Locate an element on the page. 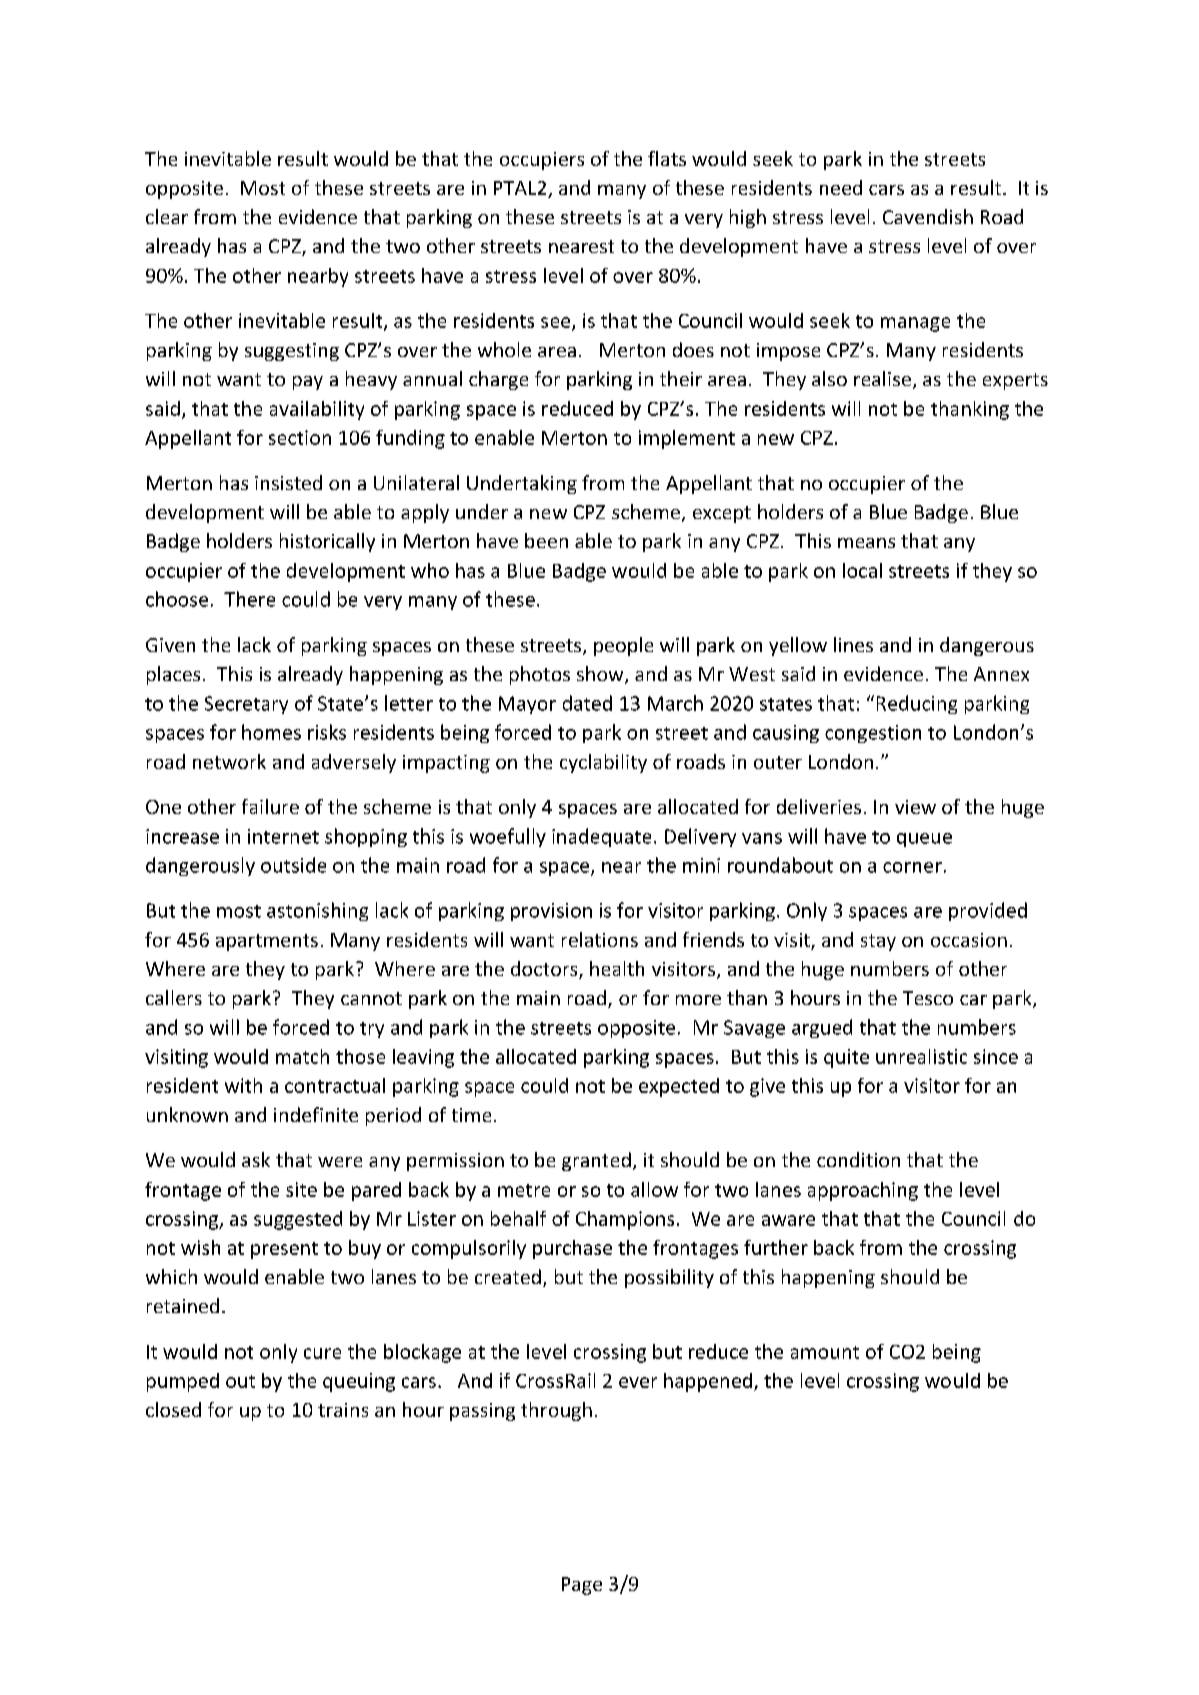 This image has height=1695, width=1199. There is located at coordinates (249, 599).
